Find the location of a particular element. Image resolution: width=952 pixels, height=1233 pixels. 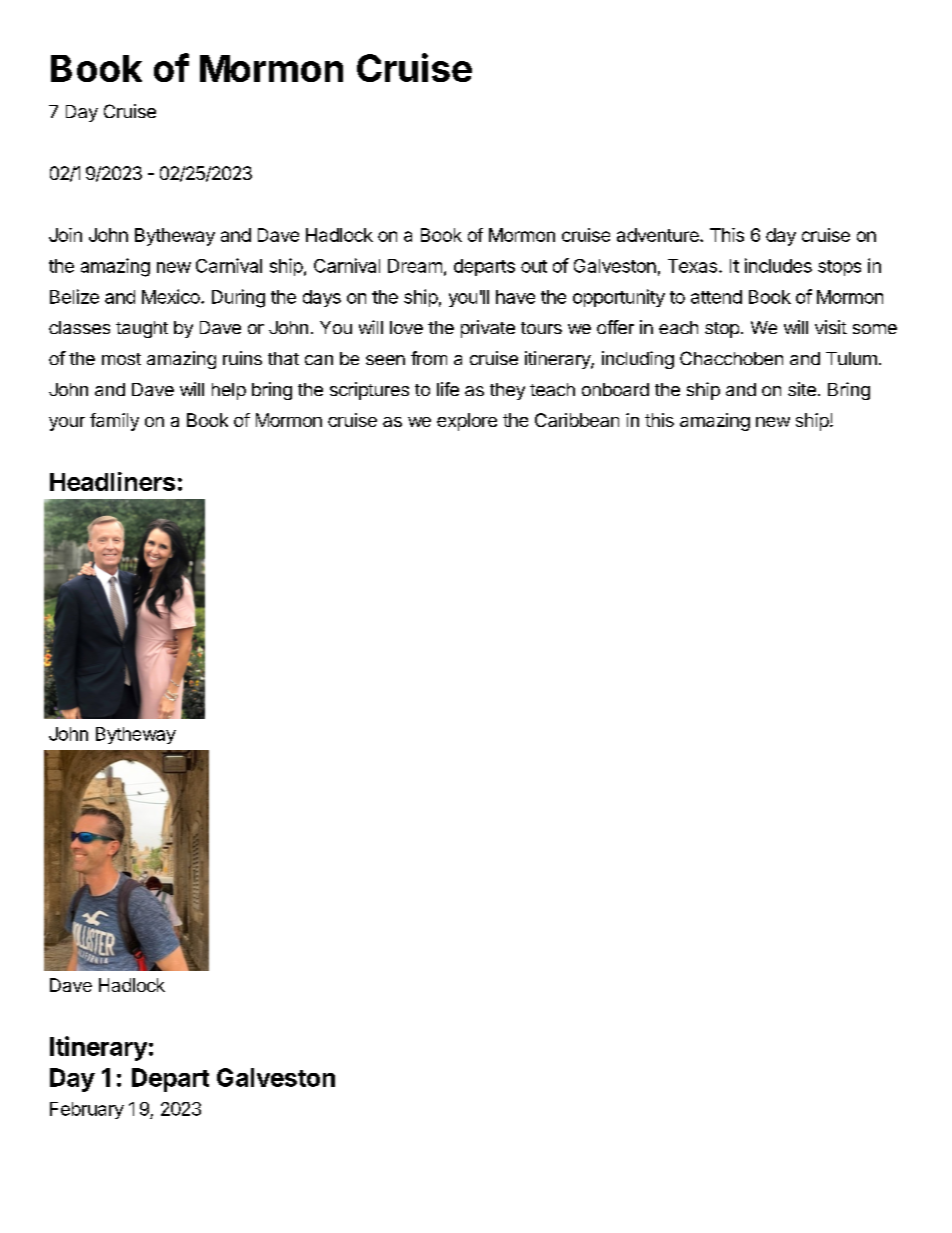

Dream is located at coordinates (415, 266).
